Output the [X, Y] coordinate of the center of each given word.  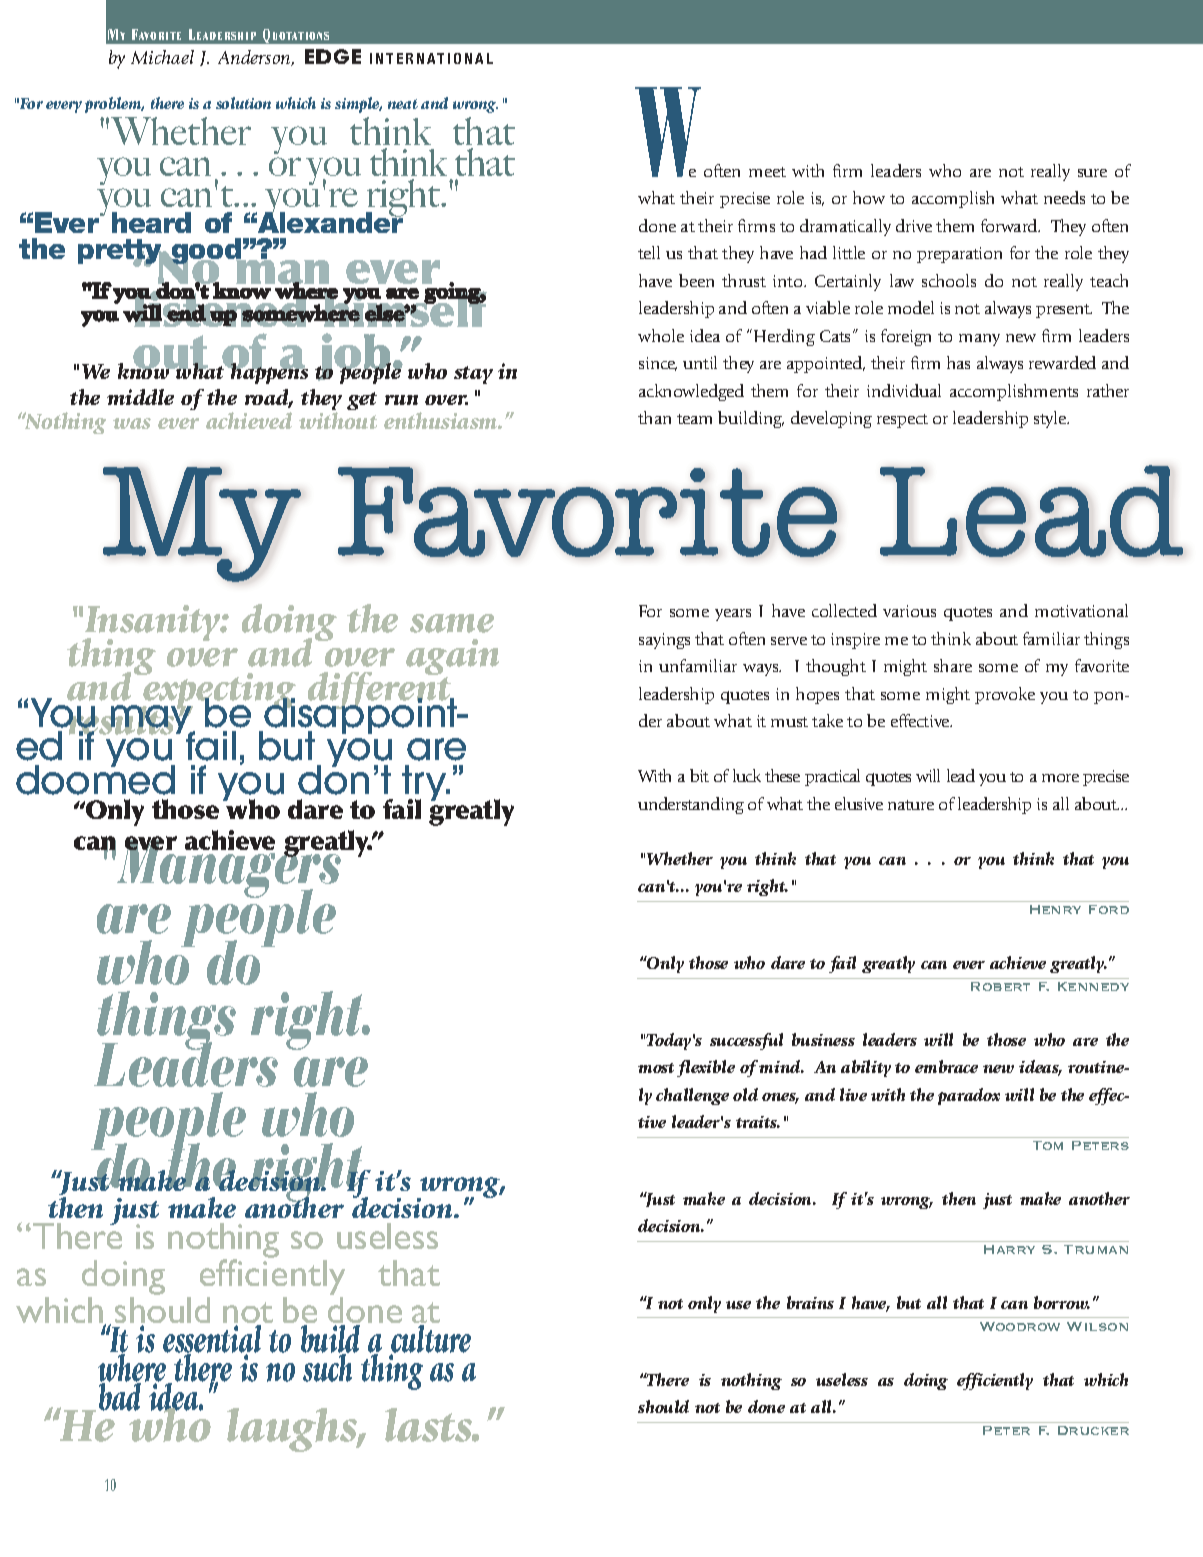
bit [699, 775]
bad [120, 1396]
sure [1092, 173]
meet [767, 172]
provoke [1005, 695]
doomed [95, 779]
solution [243, 103]
